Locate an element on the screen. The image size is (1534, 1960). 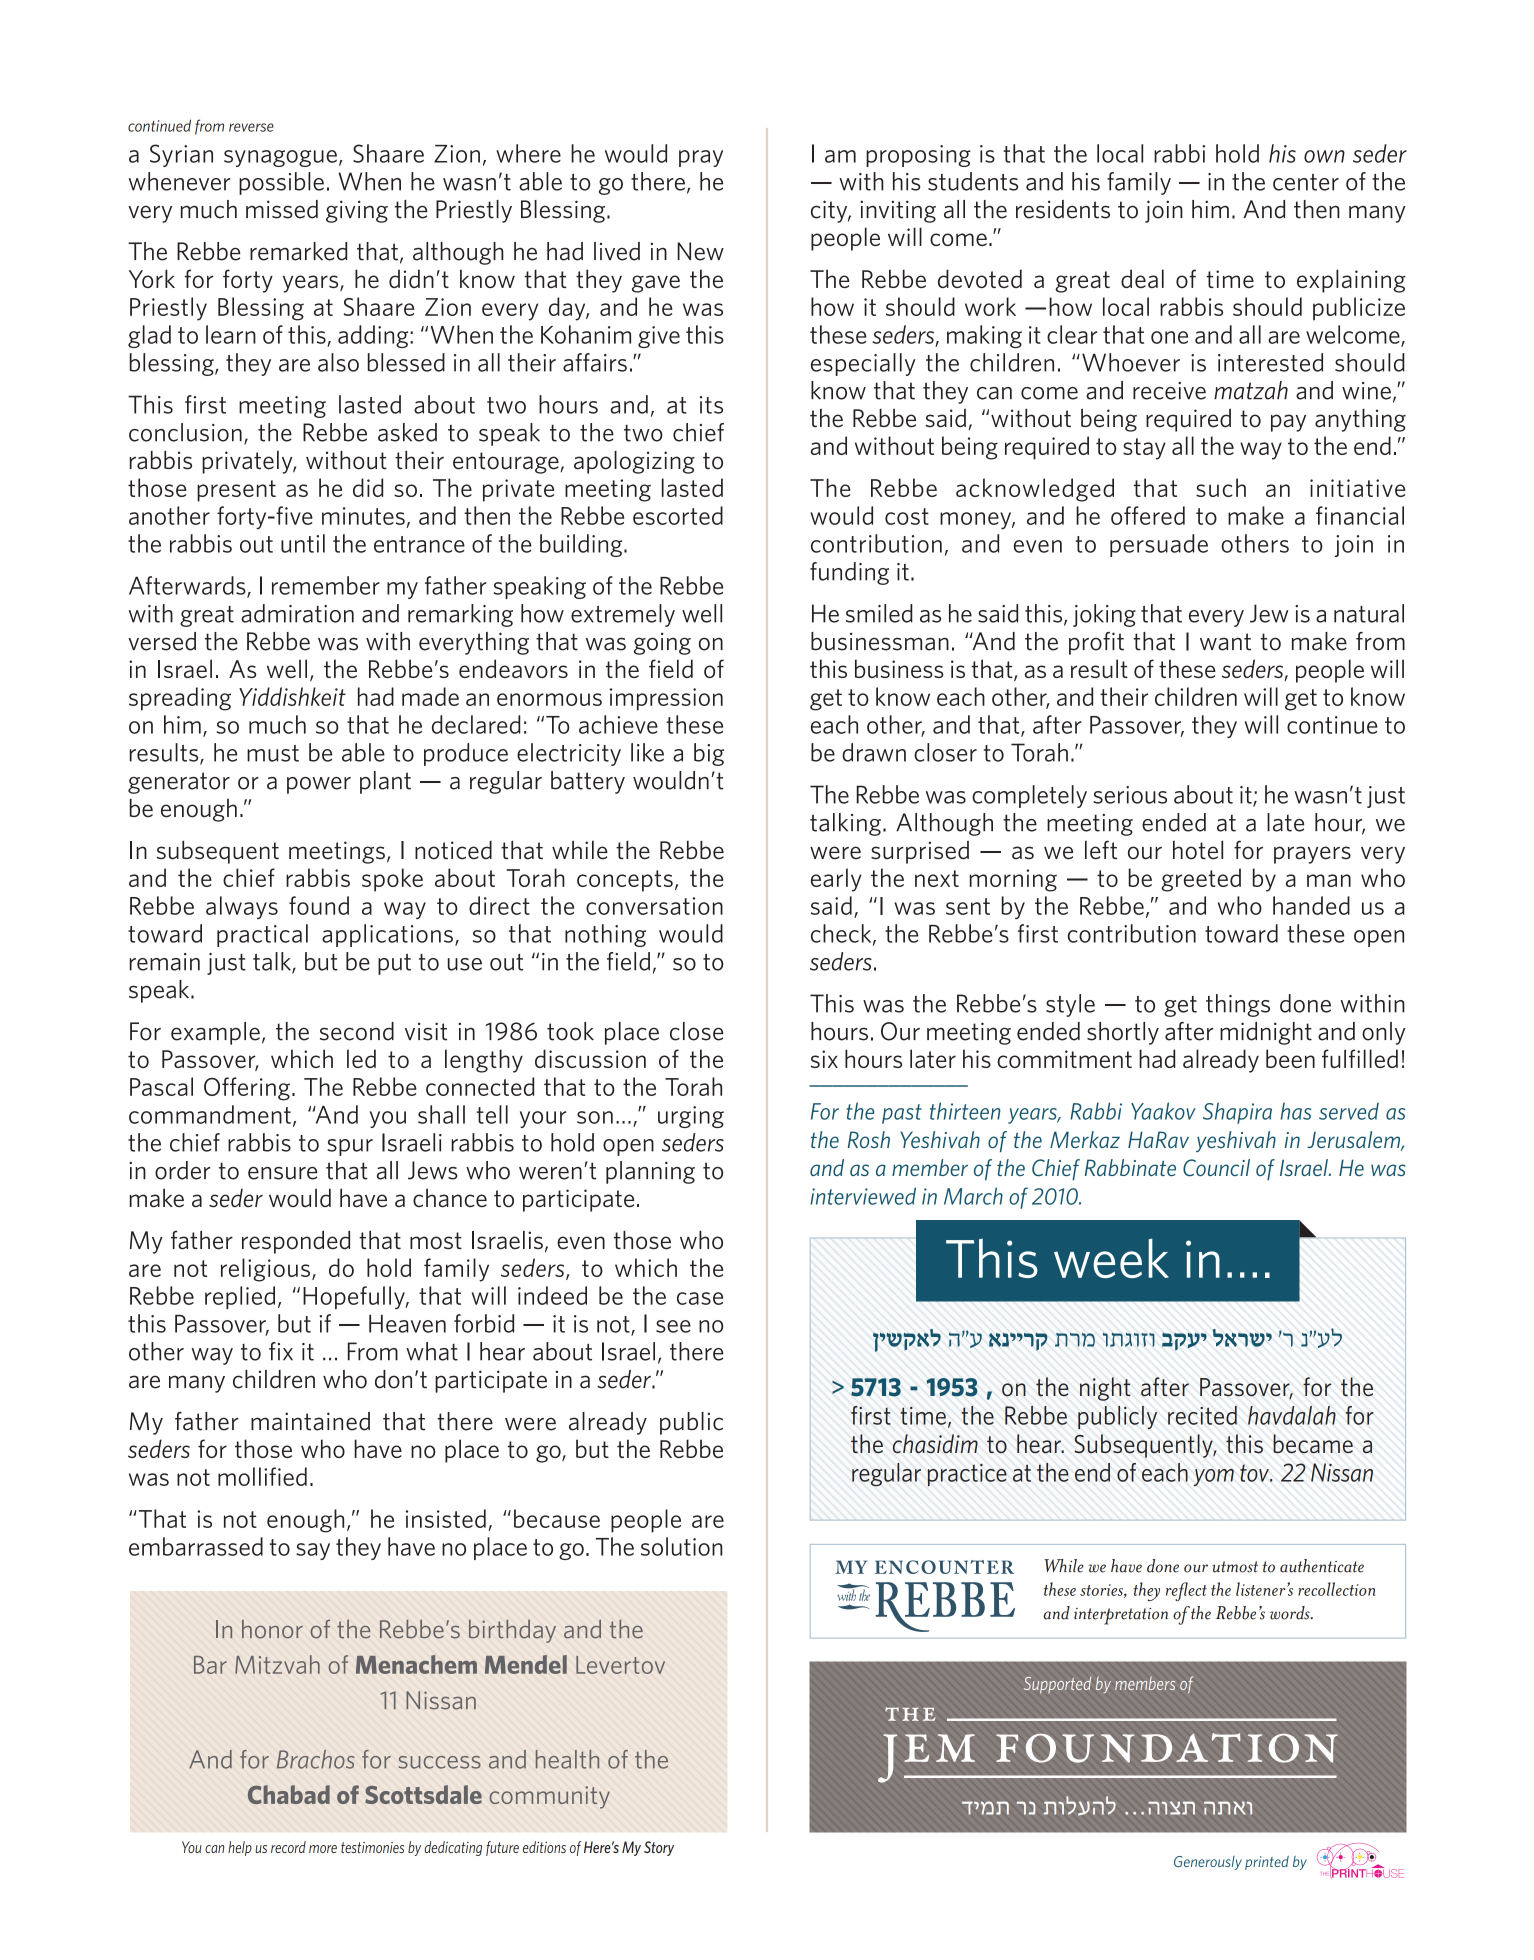
possible is located at coordinates (281, 183).
